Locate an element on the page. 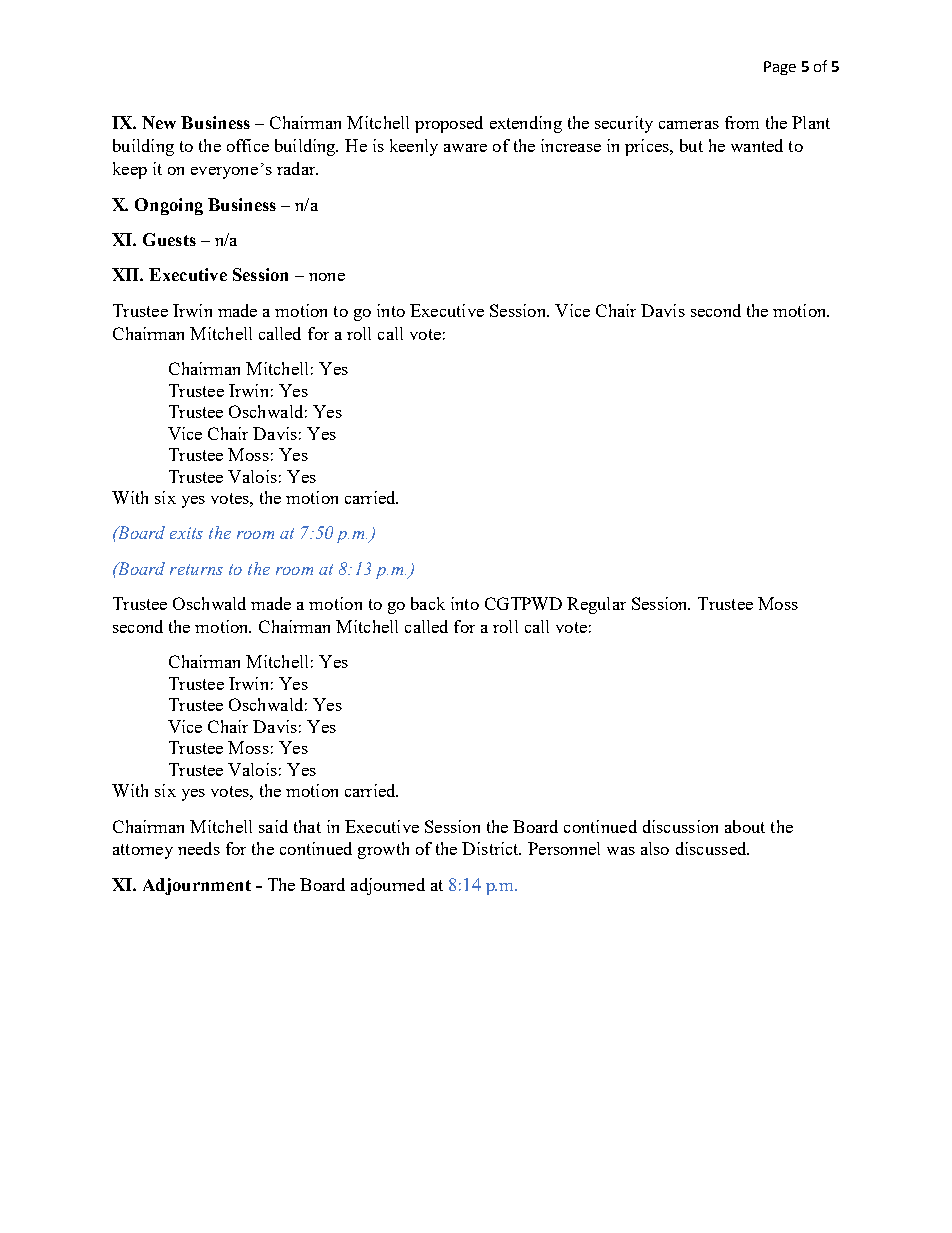 The width and height of the page is (952, 1233). proposed is located at coordinates (449, 124).
